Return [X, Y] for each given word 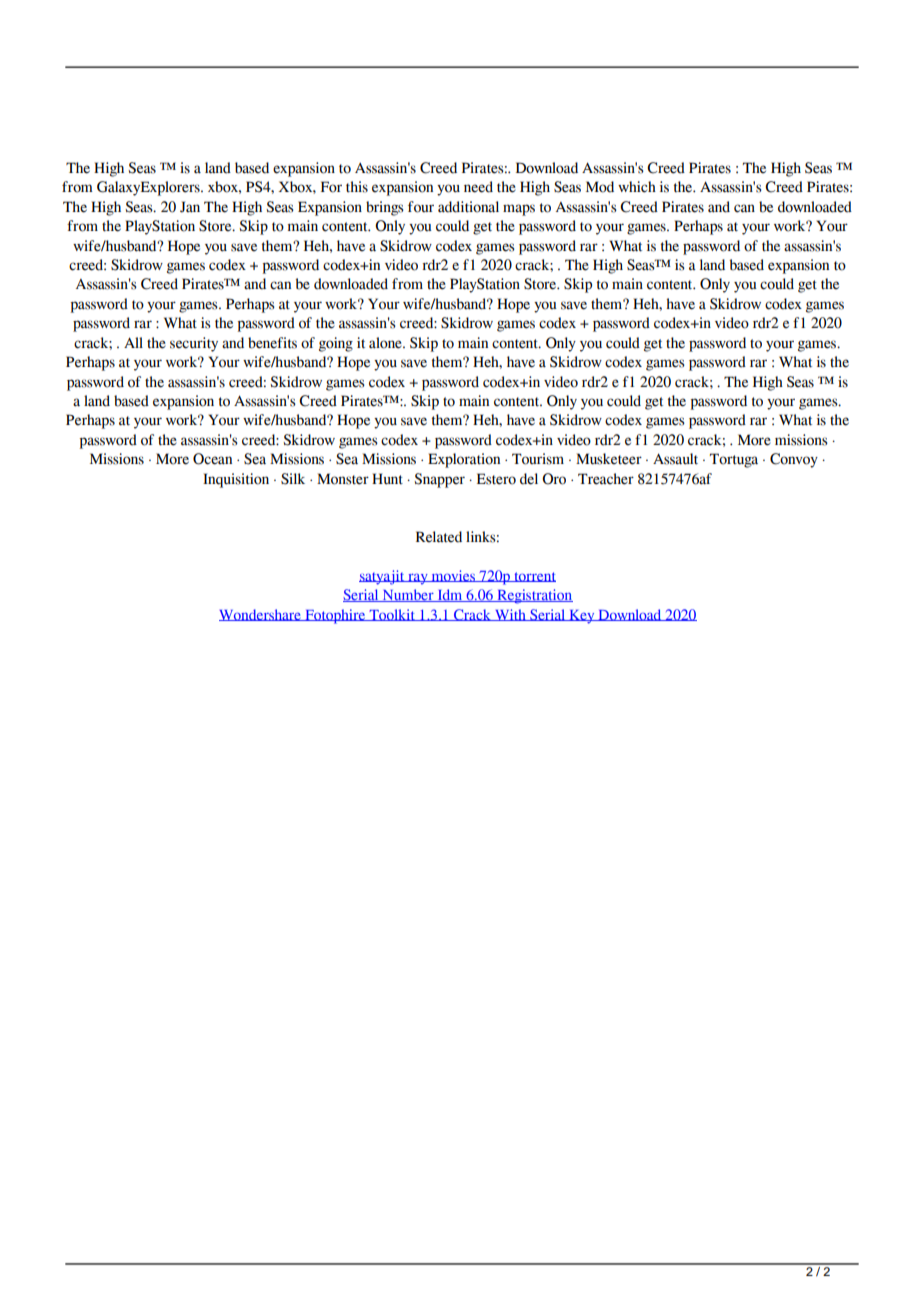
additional [468, 207]
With [510, 615]
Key [582, 617]
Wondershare [261, 615]
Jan [190, 207]
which [637, 187]
